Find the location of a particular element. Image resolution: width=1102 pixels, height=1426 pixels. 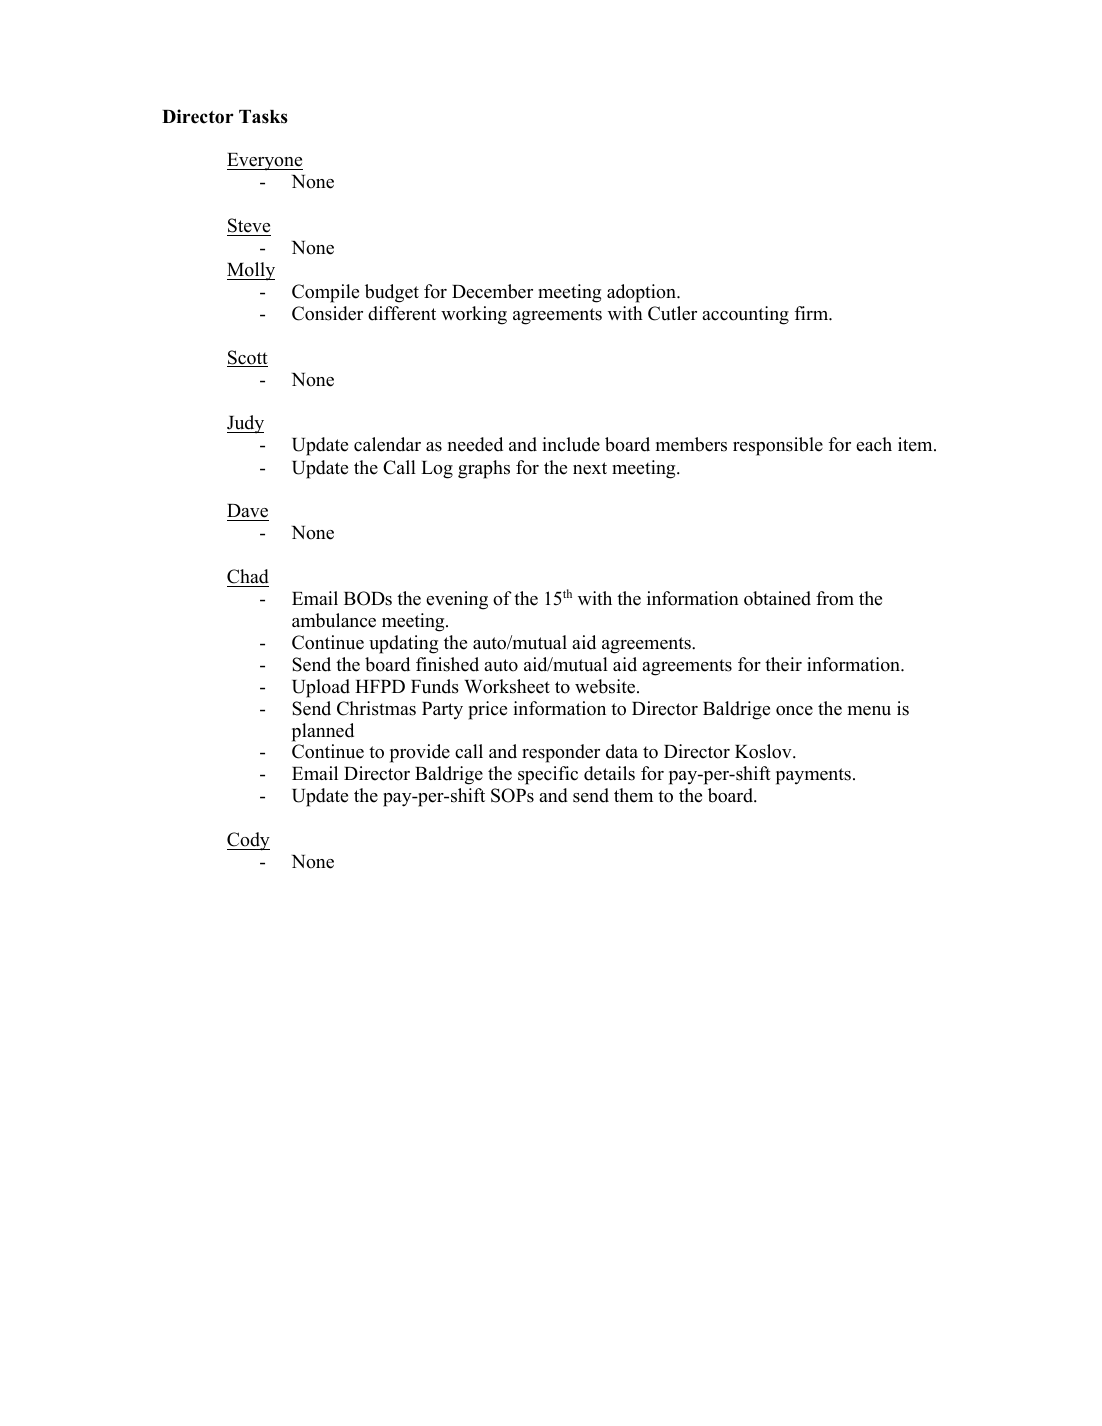

Cody is located at coordinates (248, 841).
